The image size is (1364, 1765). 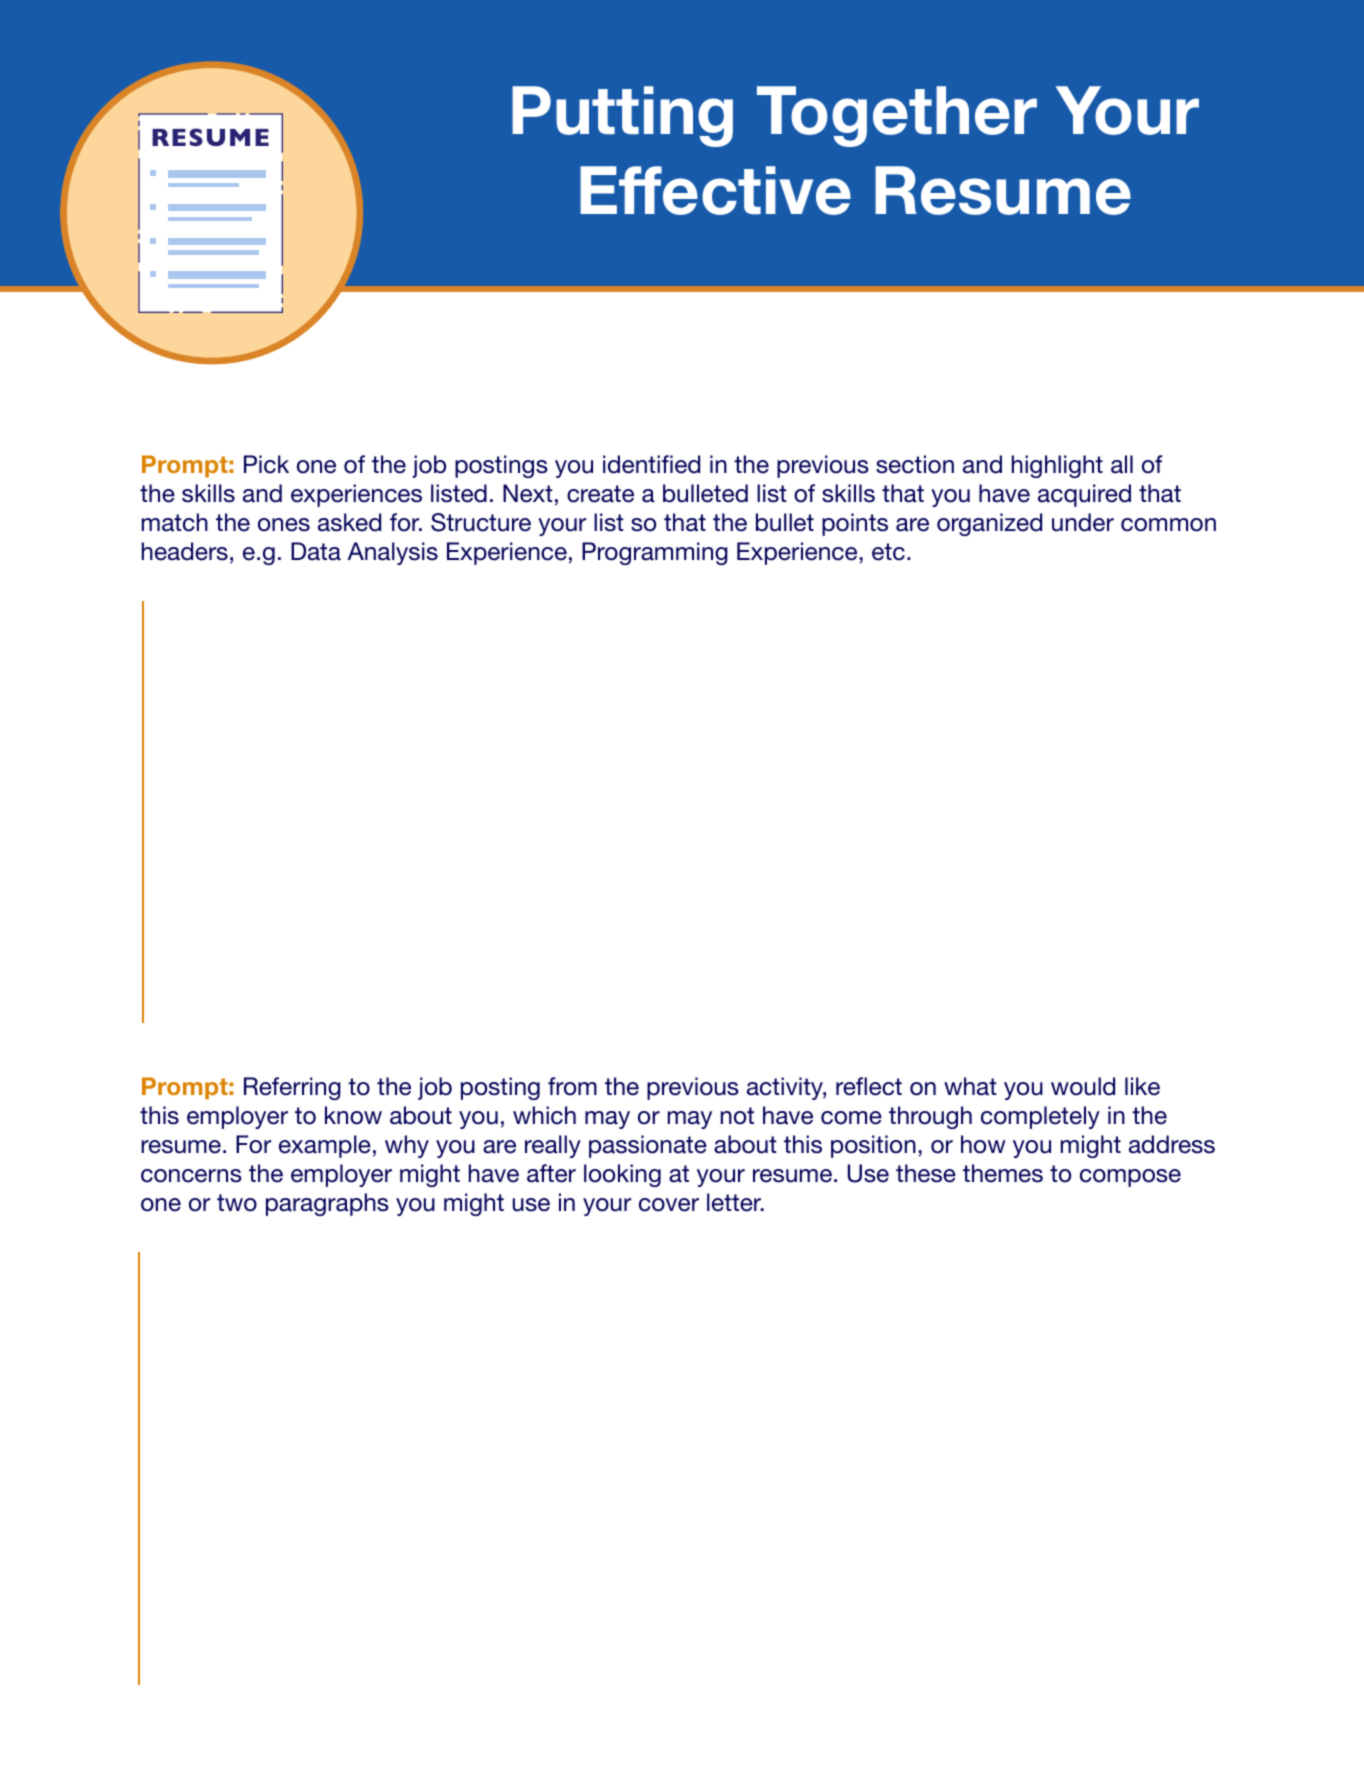 What do you see at coordinates (622, 116) in the screenshot?
I see `Putting` at bounding box center [622, 116].
